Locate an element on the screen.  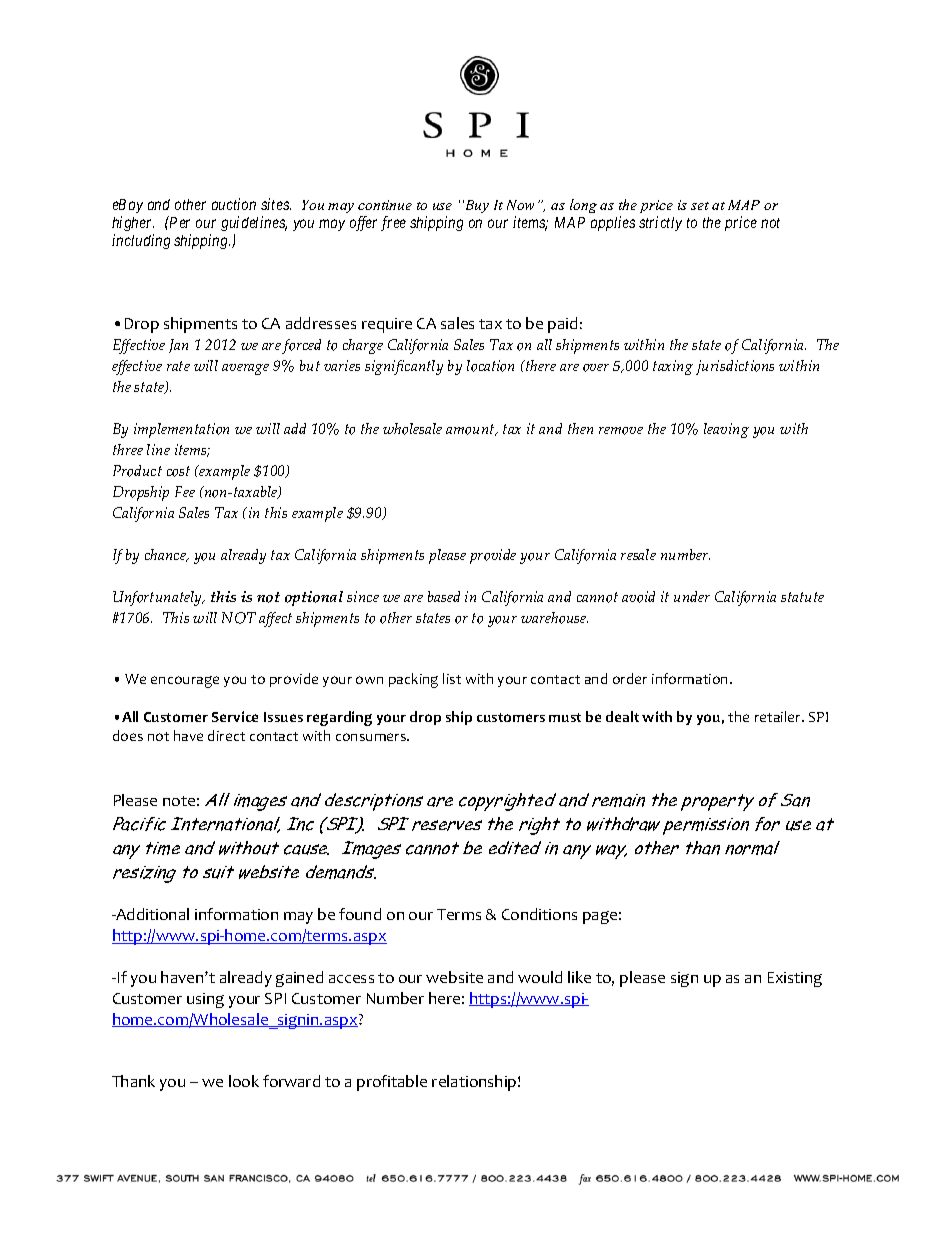
Buy is located at coordinates (476, 206).
